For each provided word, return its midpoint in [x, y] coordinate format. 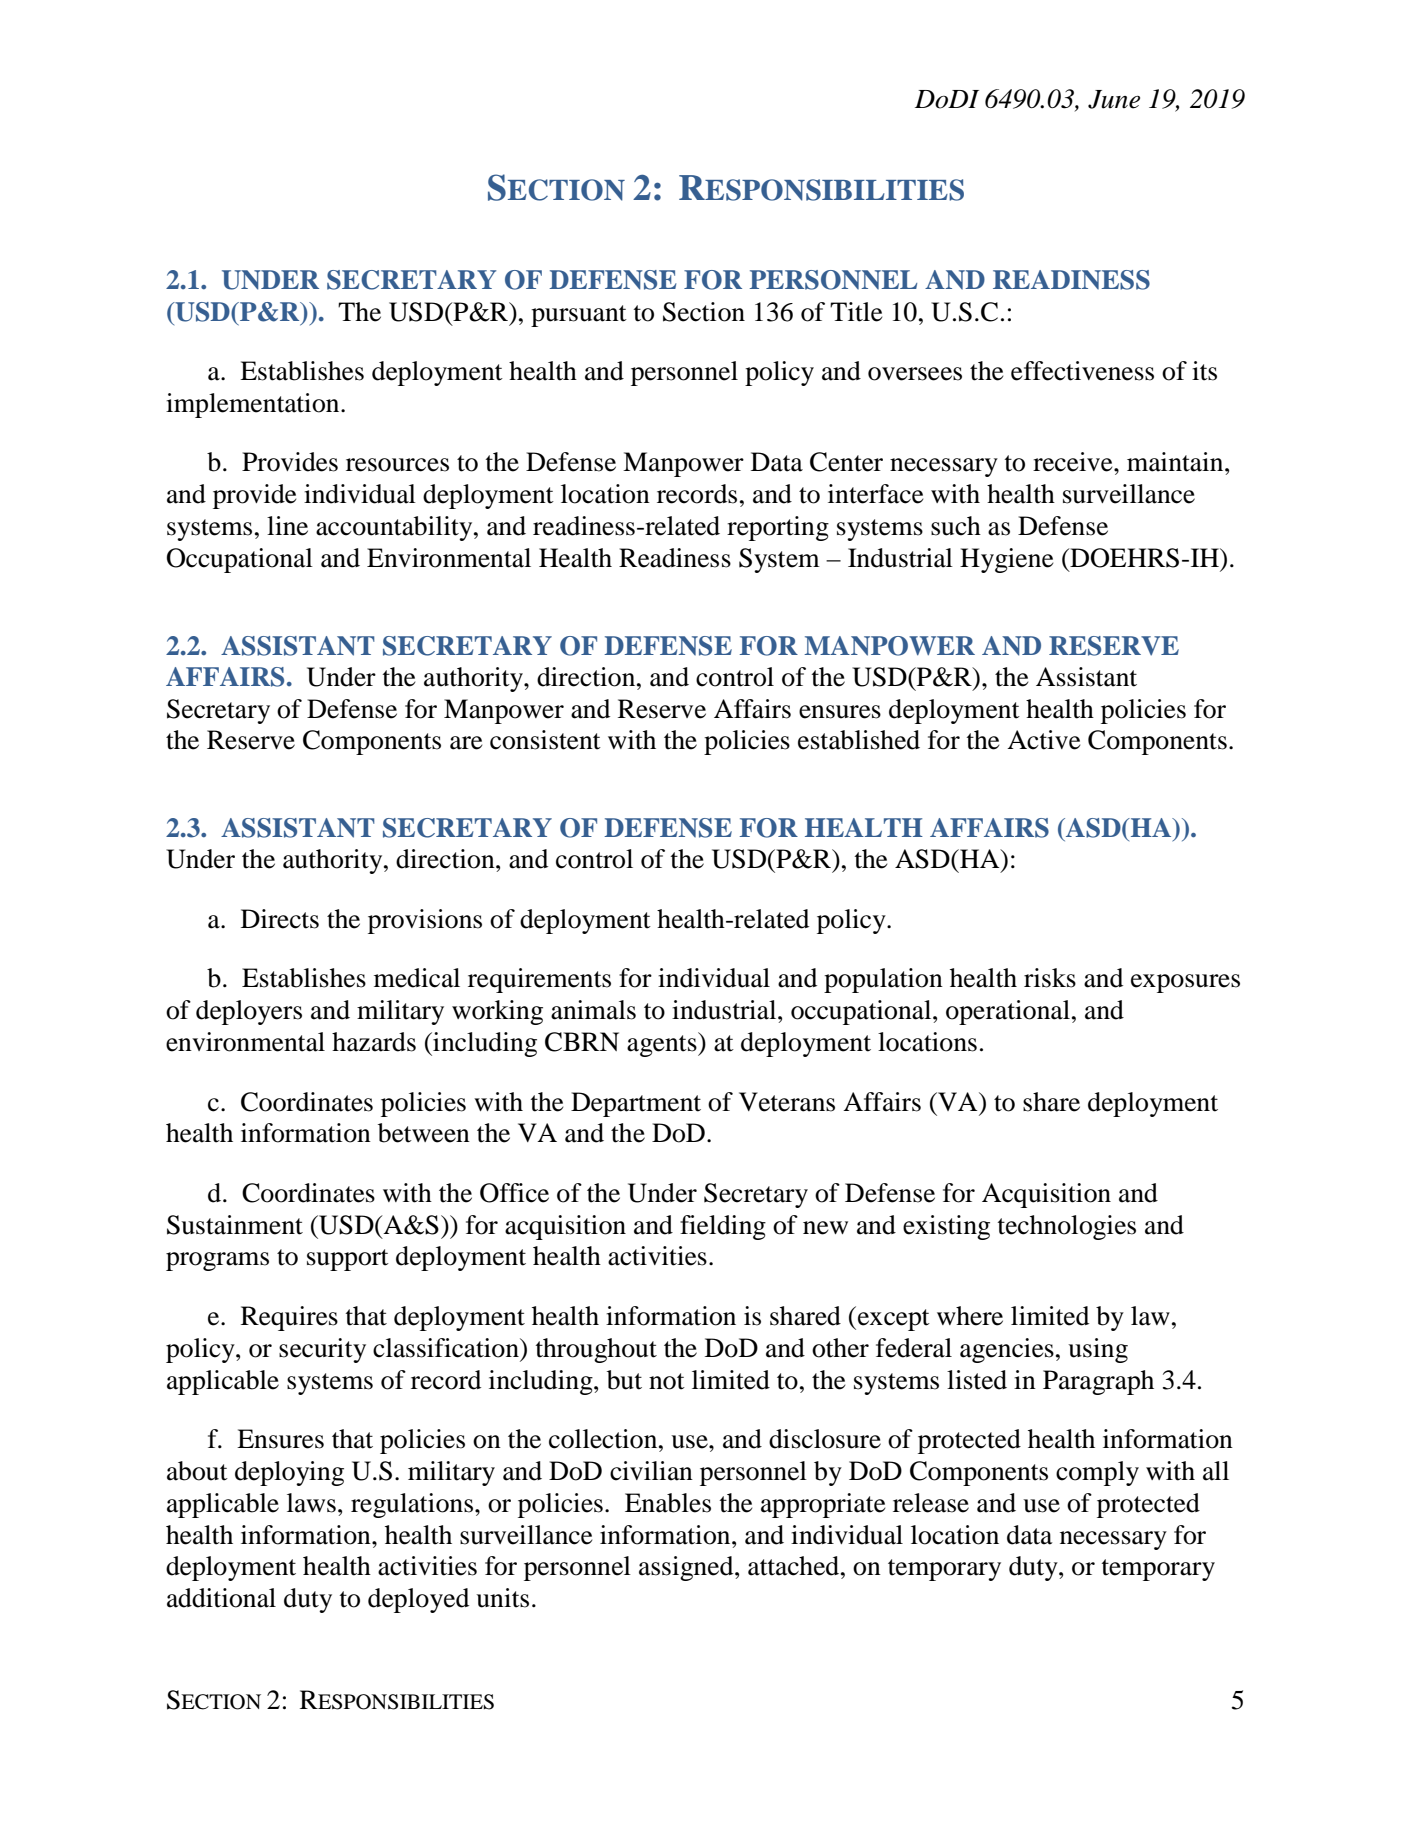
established [859, 740]
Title [856, 312]
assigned [687, 1568]
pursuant [579, 316]
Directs [280, 919]
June [1114, 99]
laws [311, 1503]
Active [1043, 740]
